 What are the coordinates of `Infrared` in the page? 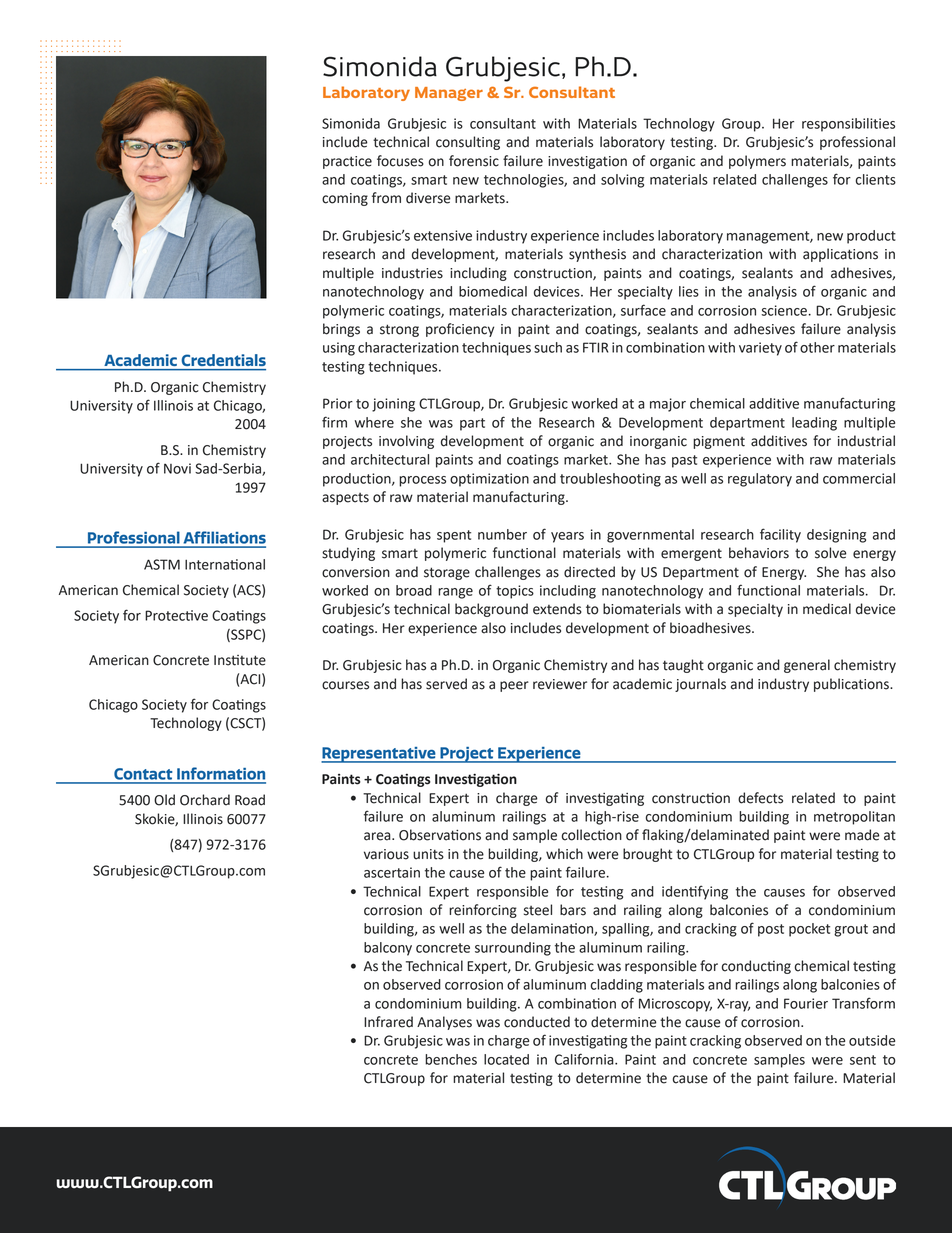 It's located at (388, 1022).
